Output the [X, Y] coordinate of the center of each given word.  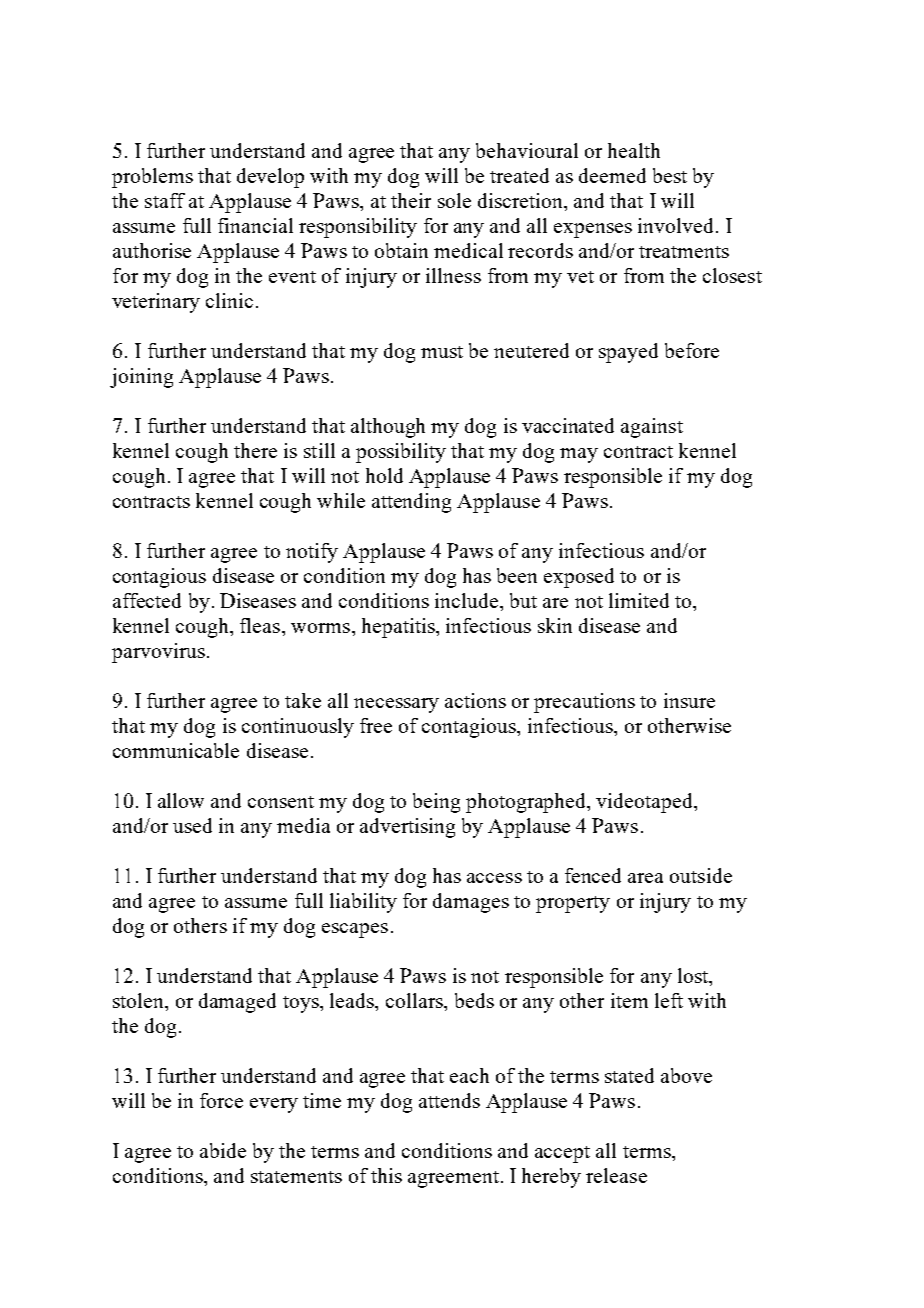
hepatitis [399, 628]
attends [449, 1100]
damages [471, 903]
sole [454, 200]
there [255, 450]
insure [689, 700]
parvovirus [158, 653]
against [652, 428]
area [645, 878]
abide [223, 1150]
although [388, 428]
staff [165, 200]
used [192, 825]
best [670, 175]
